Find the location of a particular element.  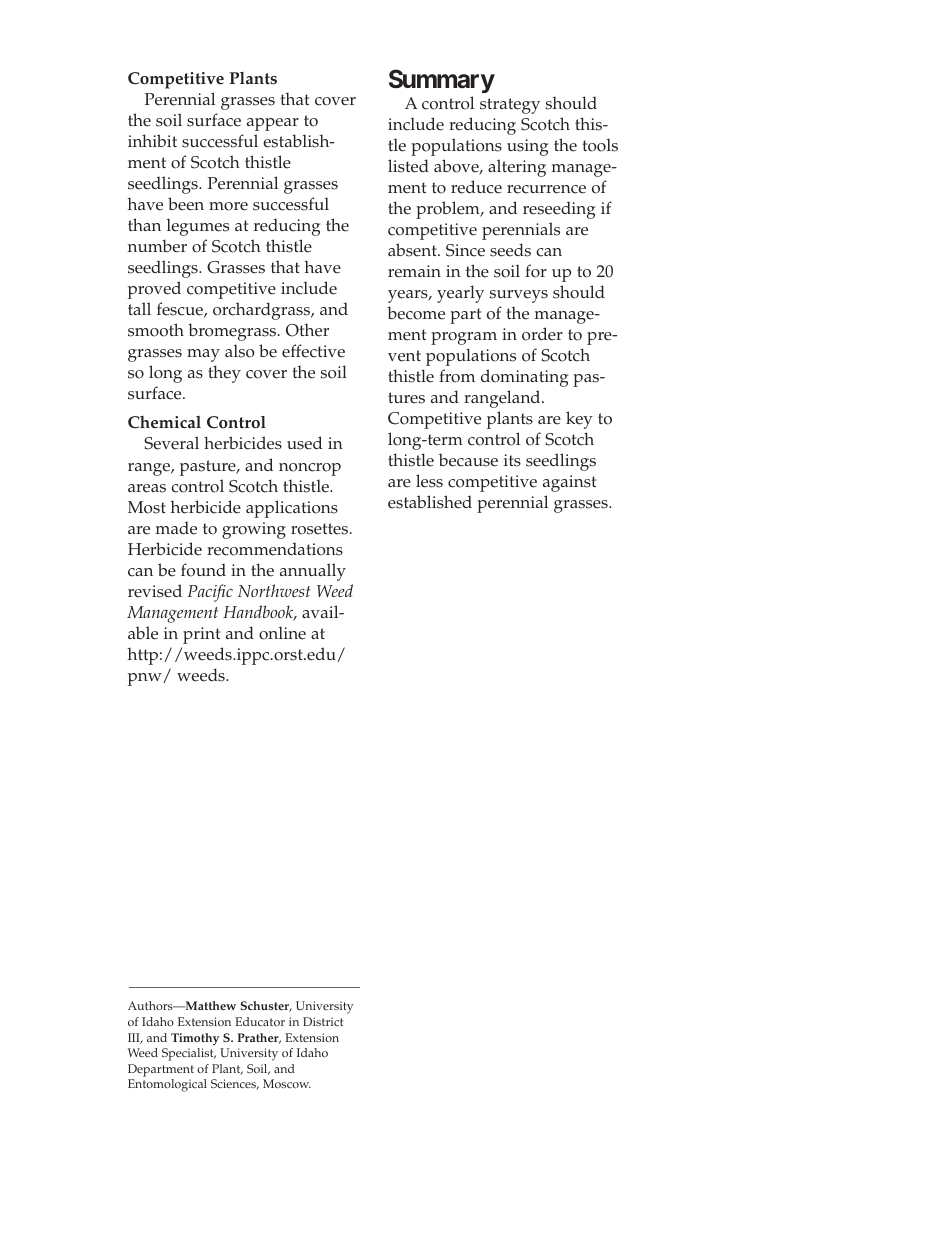

may is located at coordinates (203, 355).
